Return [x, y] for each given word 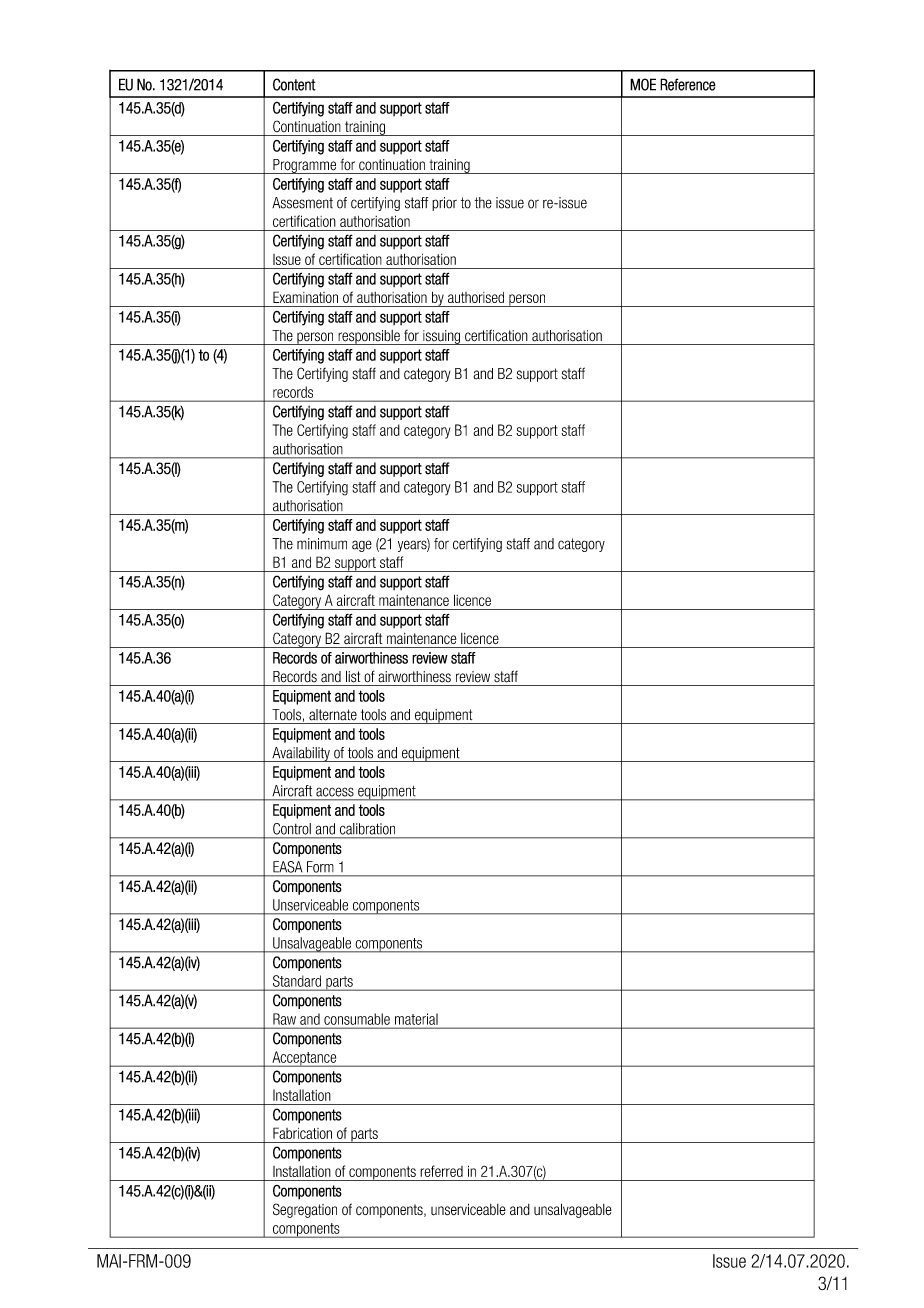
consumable [357, 1019]
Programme [305, 166]
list [353, 676]
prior [444, 204]
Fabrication [302, 1133]
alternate [333, 715]
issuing [441, 337]
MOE [643, 84]
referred [441, 1171]
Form [320, 867]
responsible [369, 337]
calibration [367, 829]
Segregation [305, 1210]
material [416, 1019]
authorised [476, 297]
